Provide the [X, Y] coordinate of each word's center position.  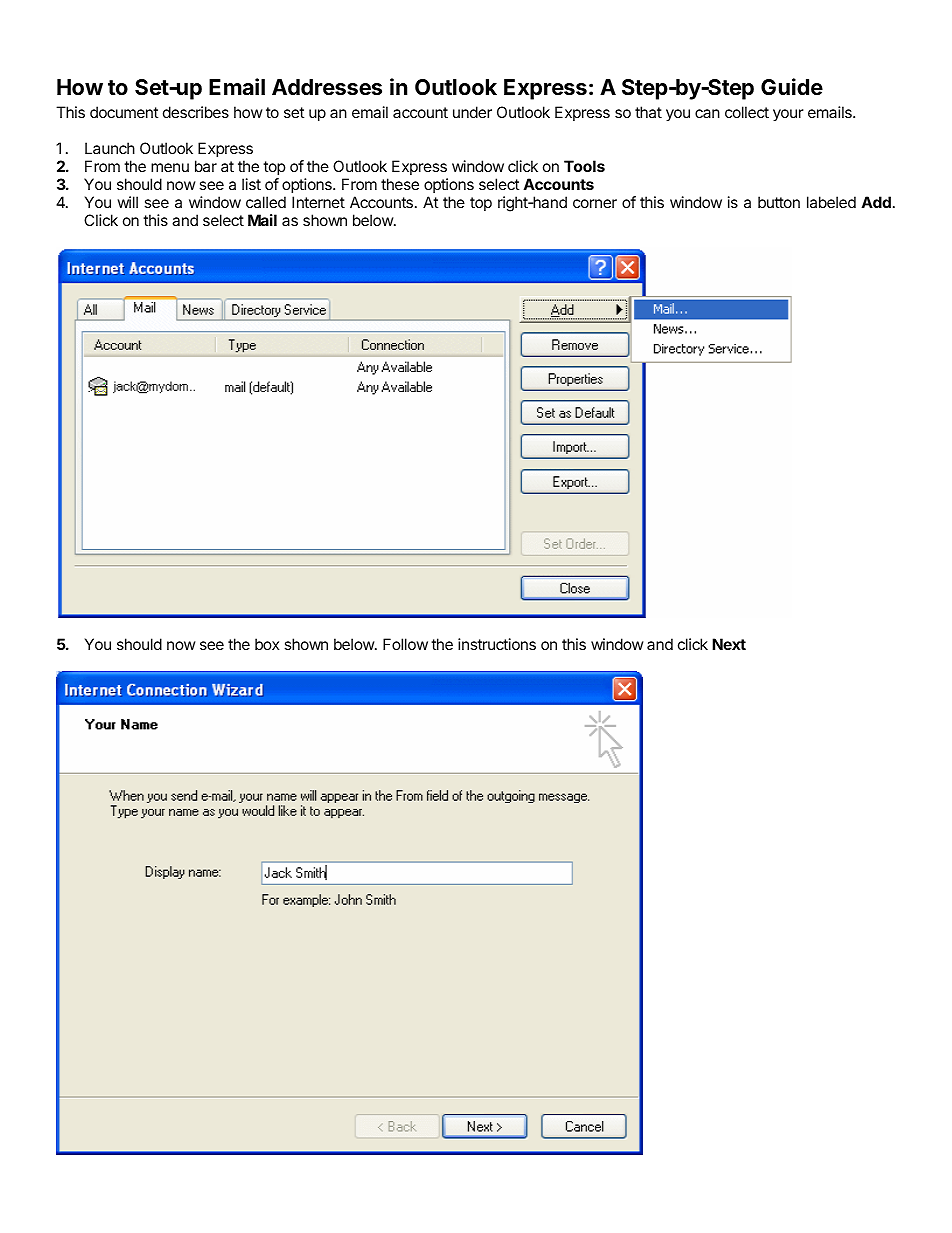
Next [729, 644]
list [251, 184]
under [472, 112]
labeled [831, 202]
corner [595, 203]
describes [196, 112]
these [400, 184]
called [266, 202]
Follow [405, 644]
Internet [318, 202]
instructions [497, 644]
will [127, 202]
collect [747, 112]
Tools [584, 166]
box [267, 644]
